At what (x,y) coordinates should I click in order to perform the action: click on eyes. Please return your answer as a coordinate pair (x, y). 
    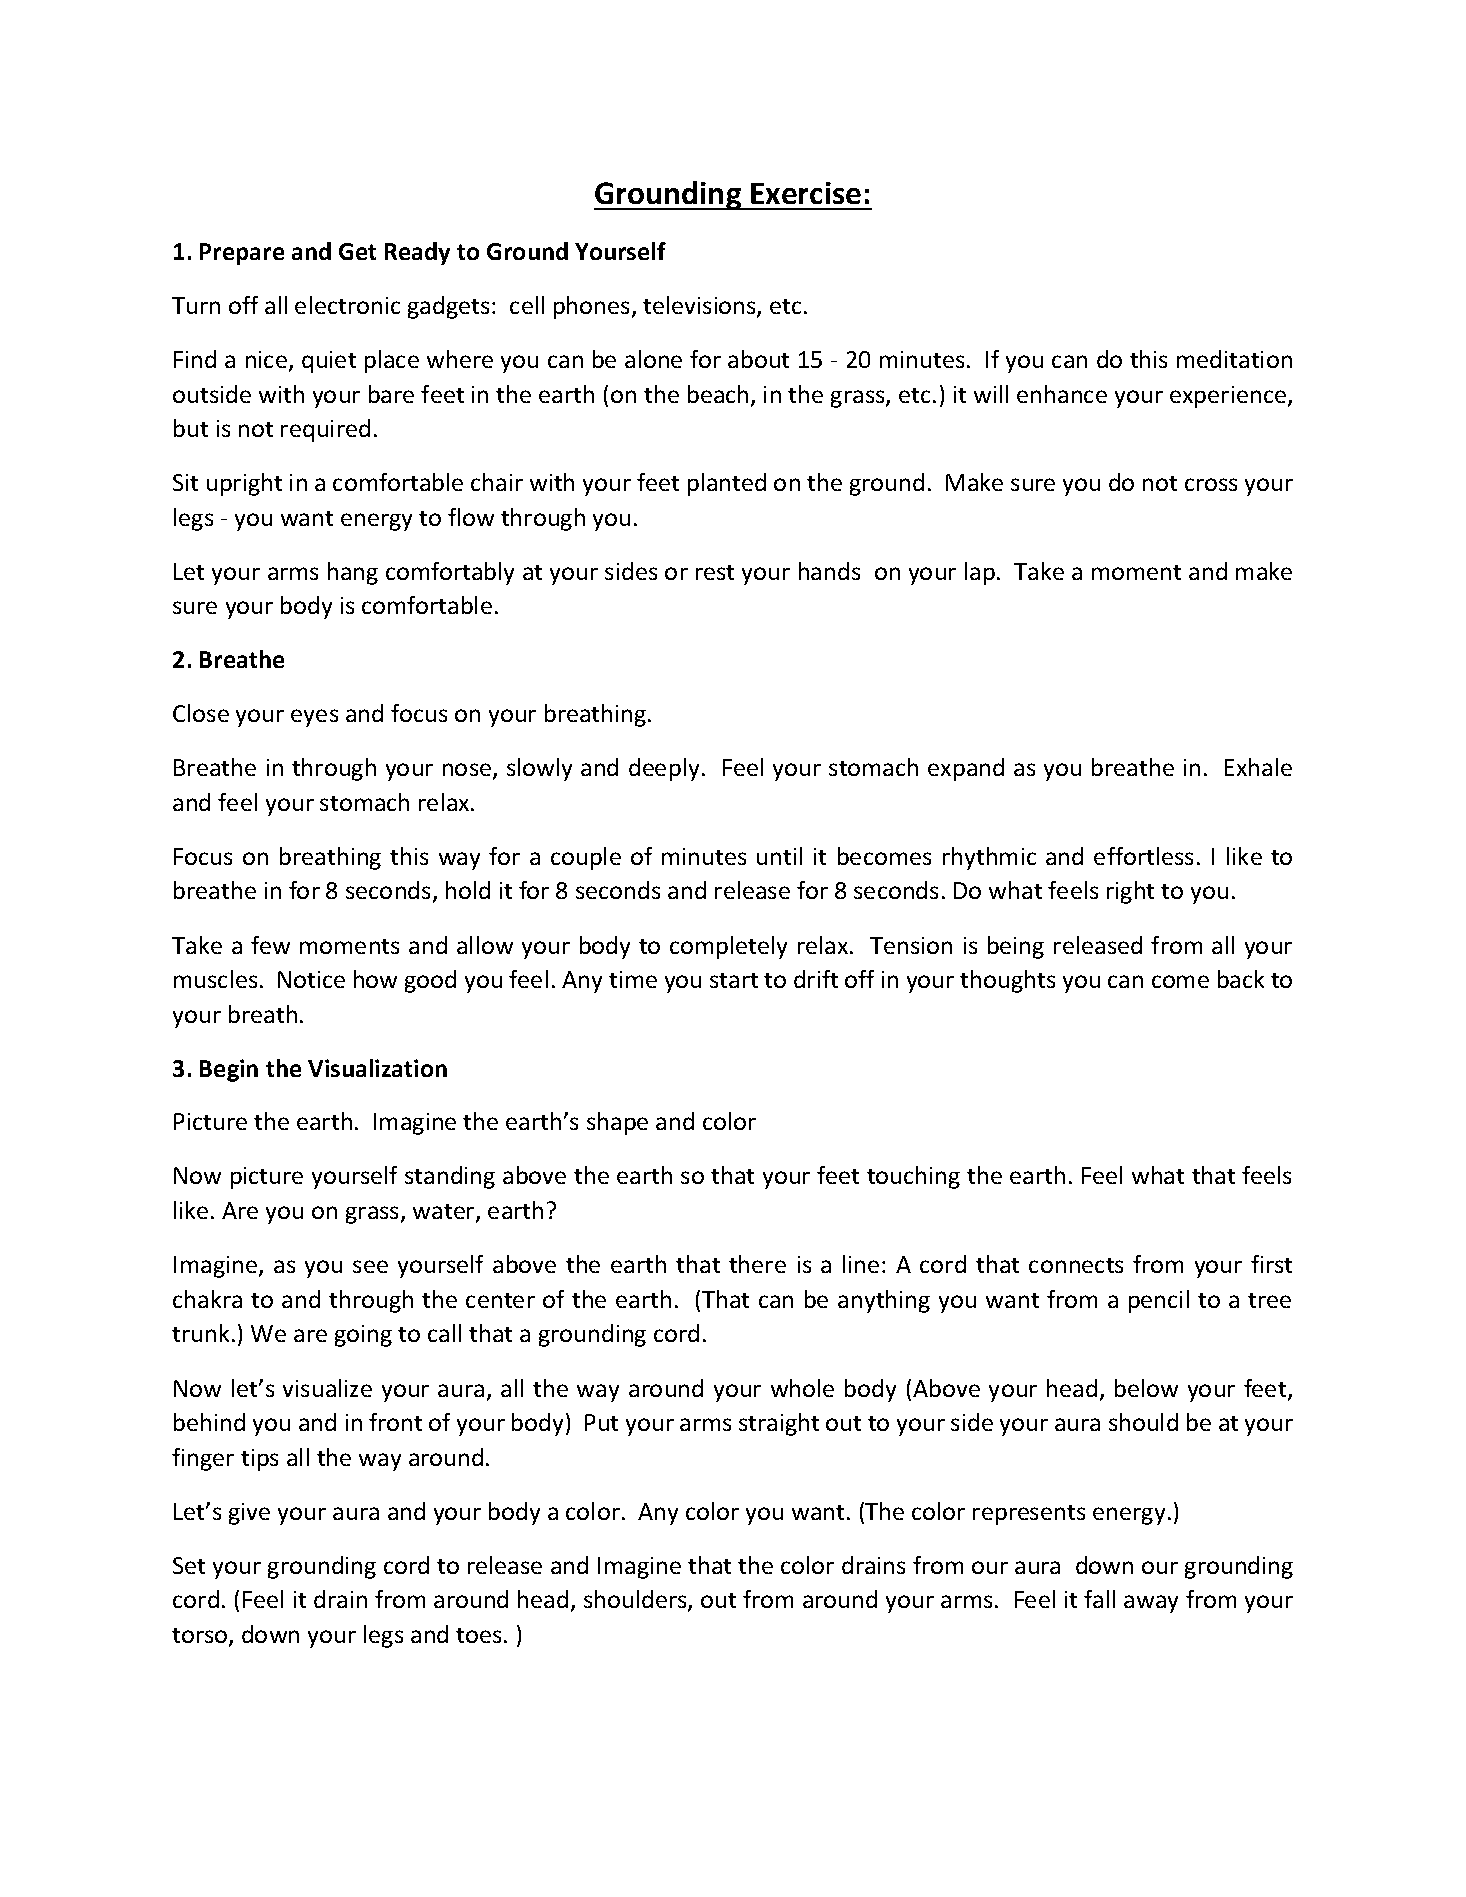
    Looking at the image, I should click on (314, 718).
